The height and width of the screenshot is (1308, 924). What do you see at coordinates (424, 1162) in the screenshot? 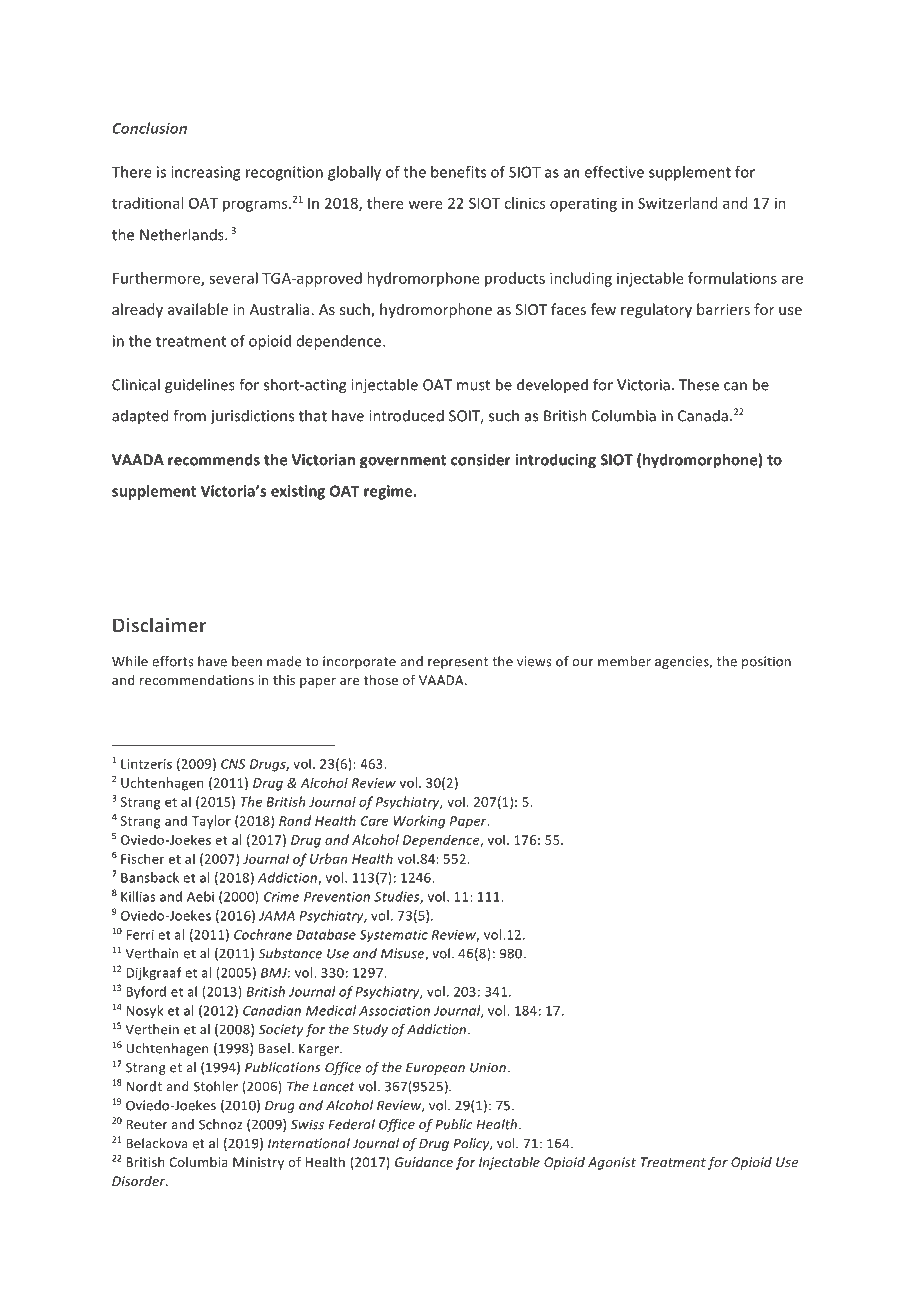
I see `Guidance` at bounding box center [424, 1162].
